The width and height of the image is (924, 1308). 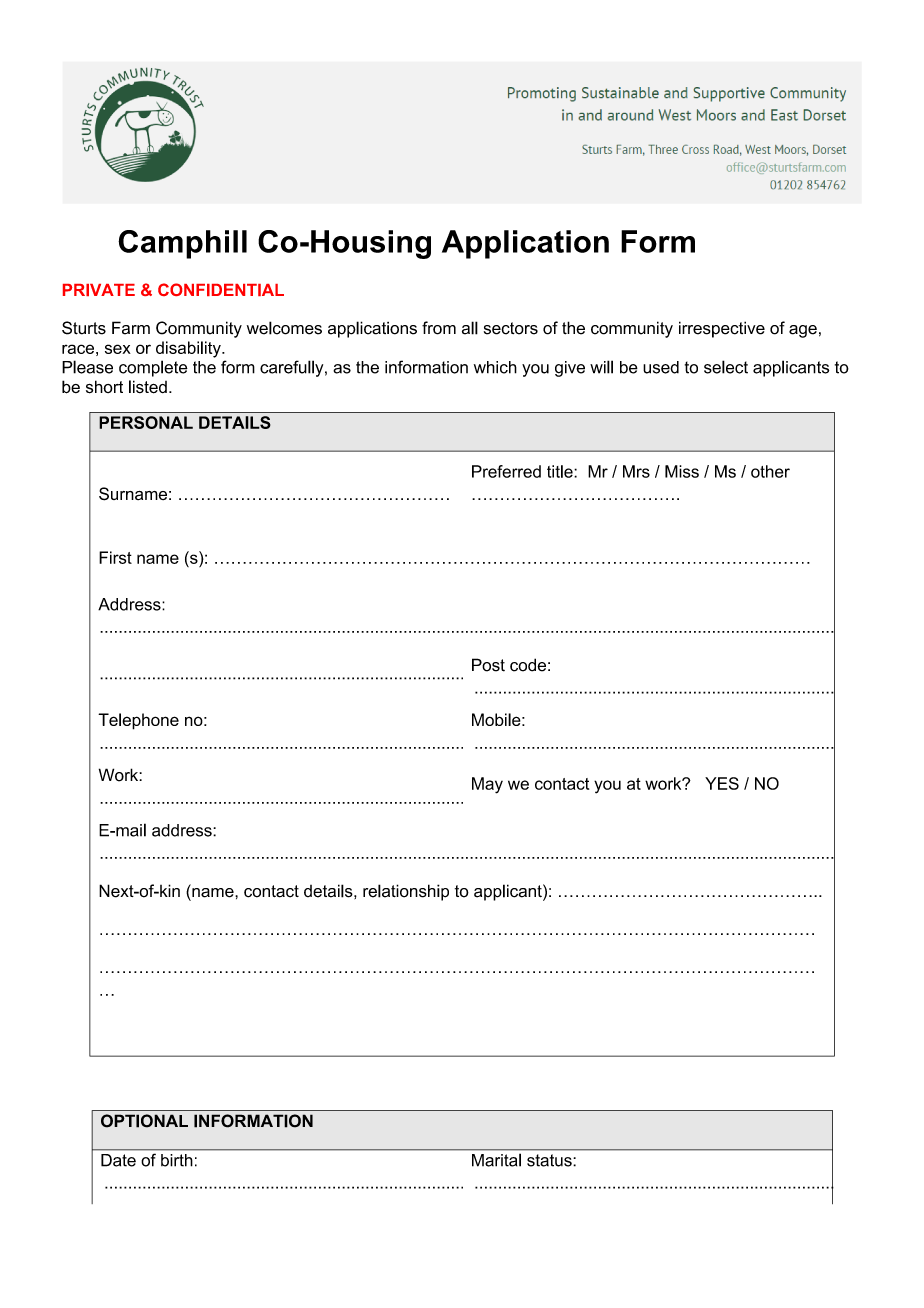 I want to click on from, so click(x=439, y=328).
